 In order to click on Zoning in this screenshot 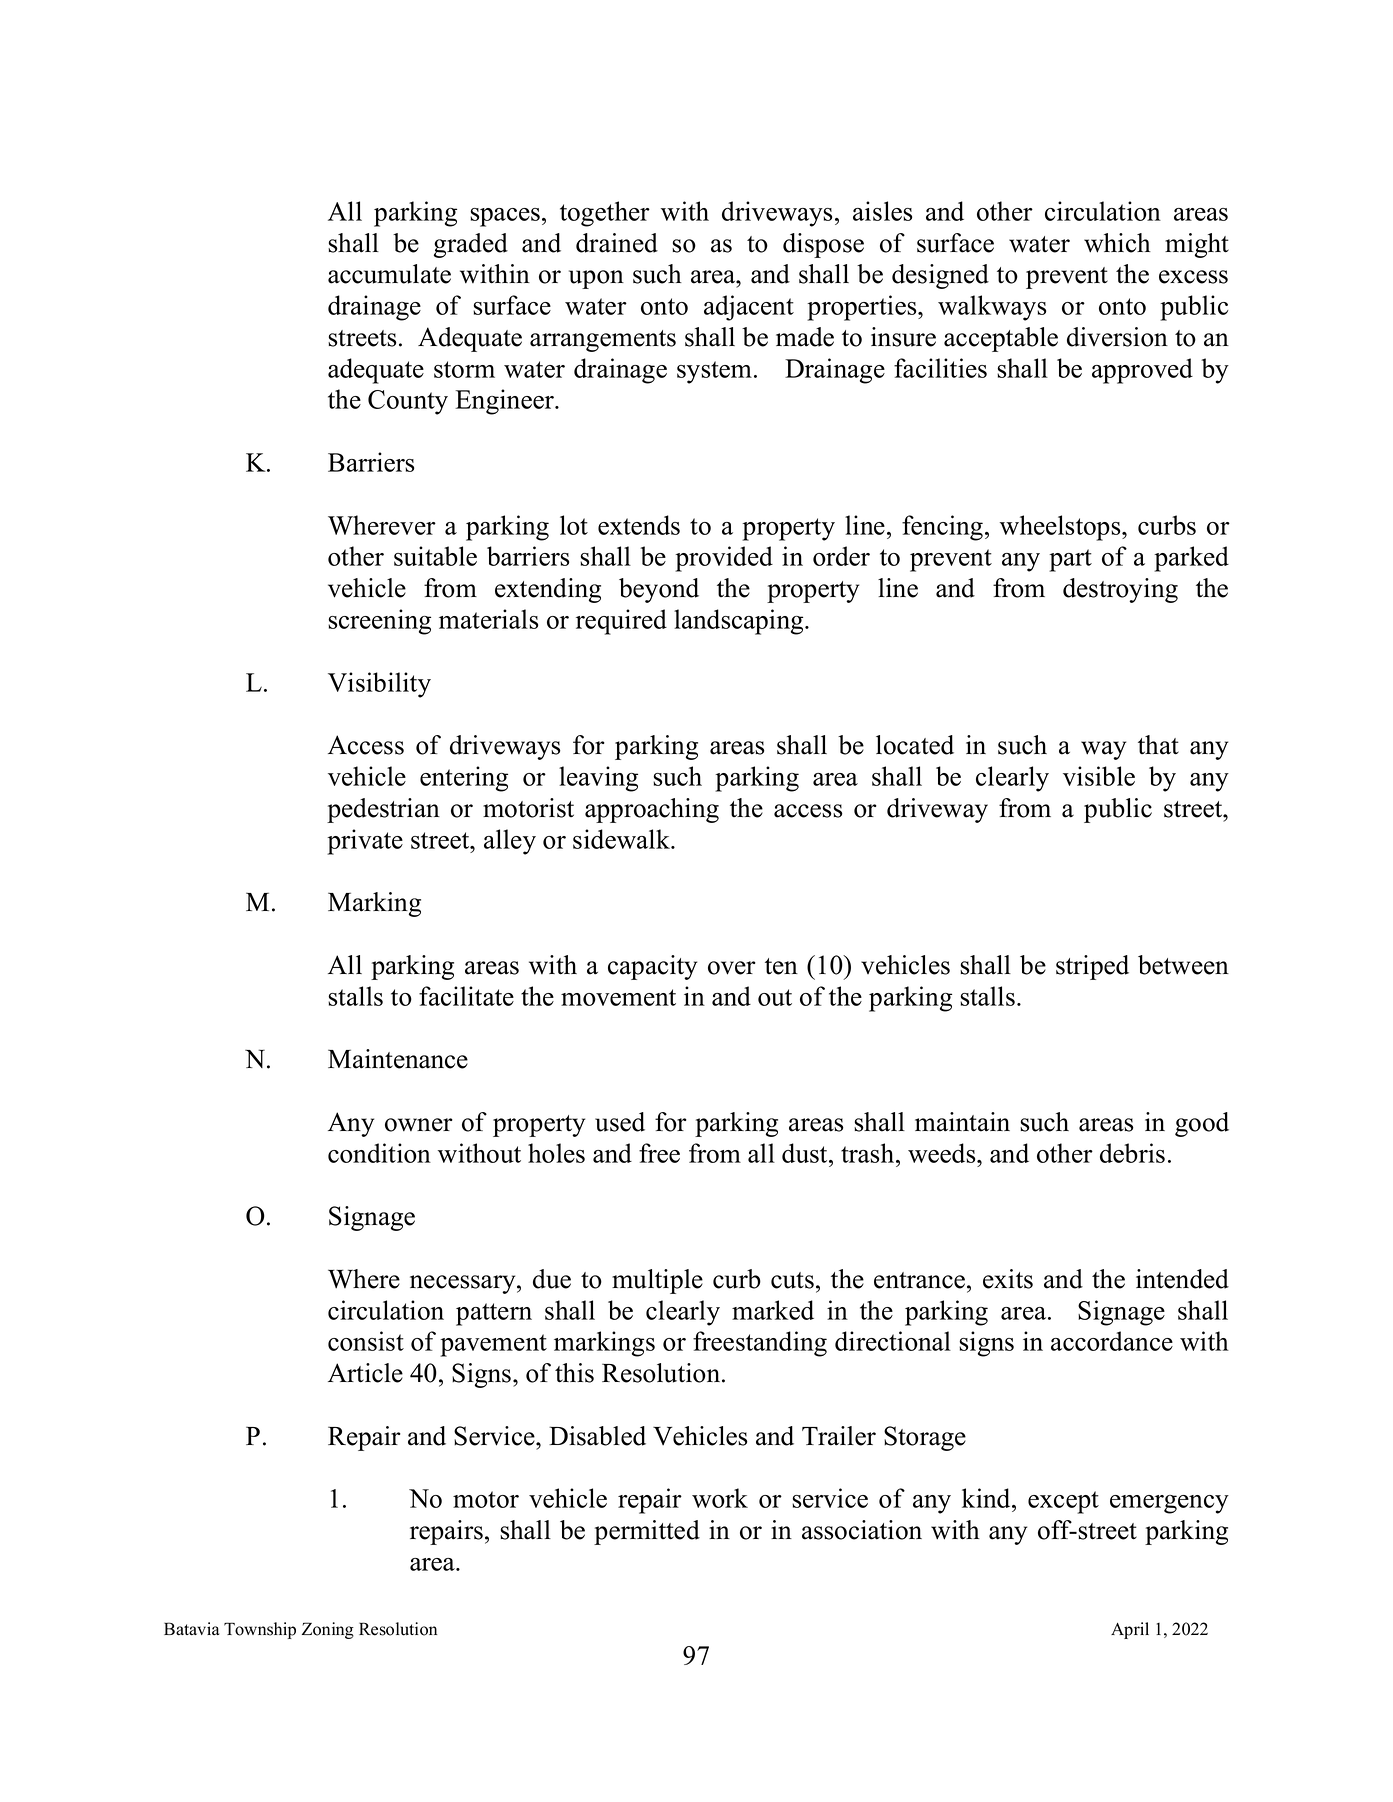, I will do `click(328, 1630)`.
